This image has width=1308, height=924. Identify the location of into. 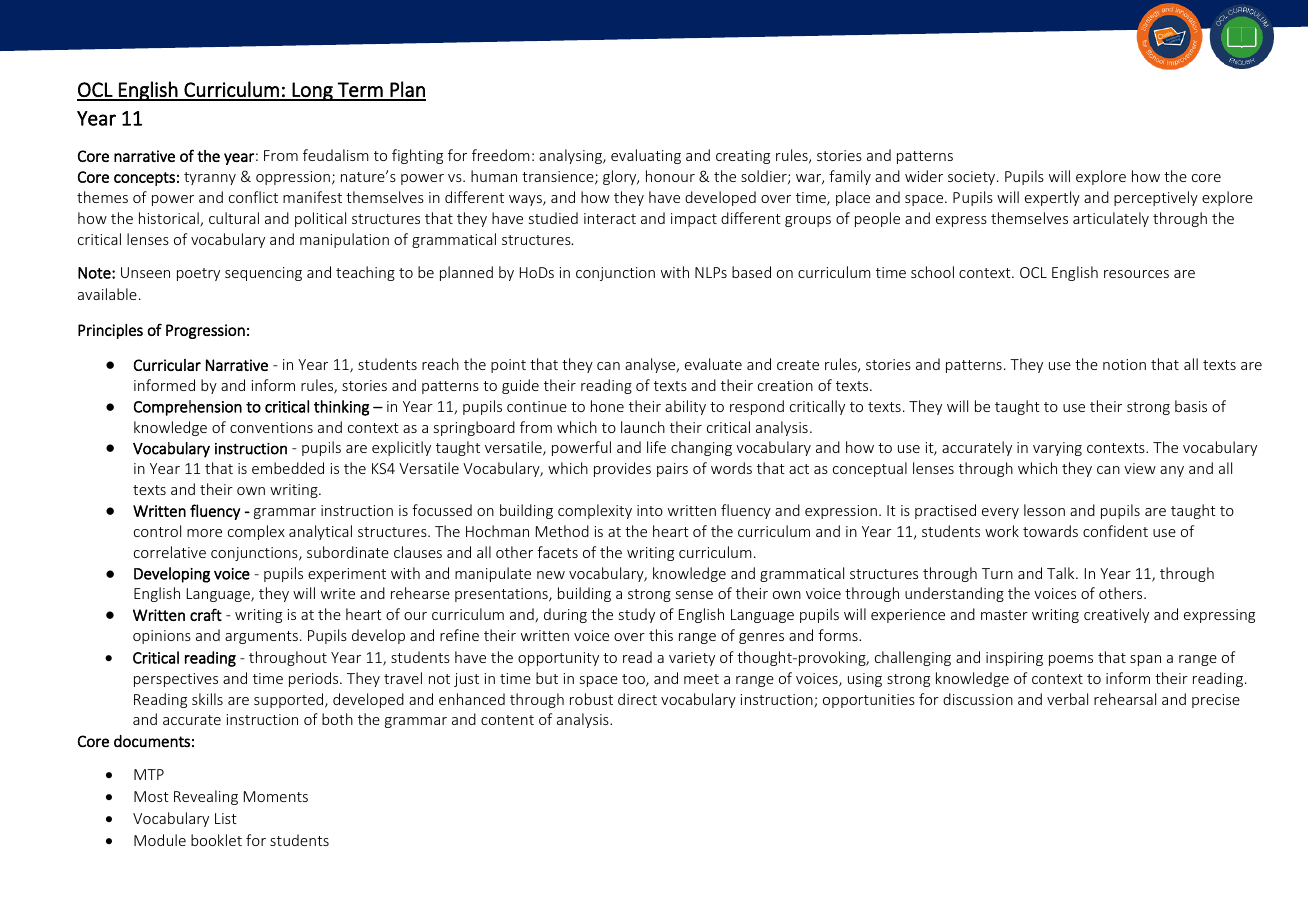
(650, 510).
